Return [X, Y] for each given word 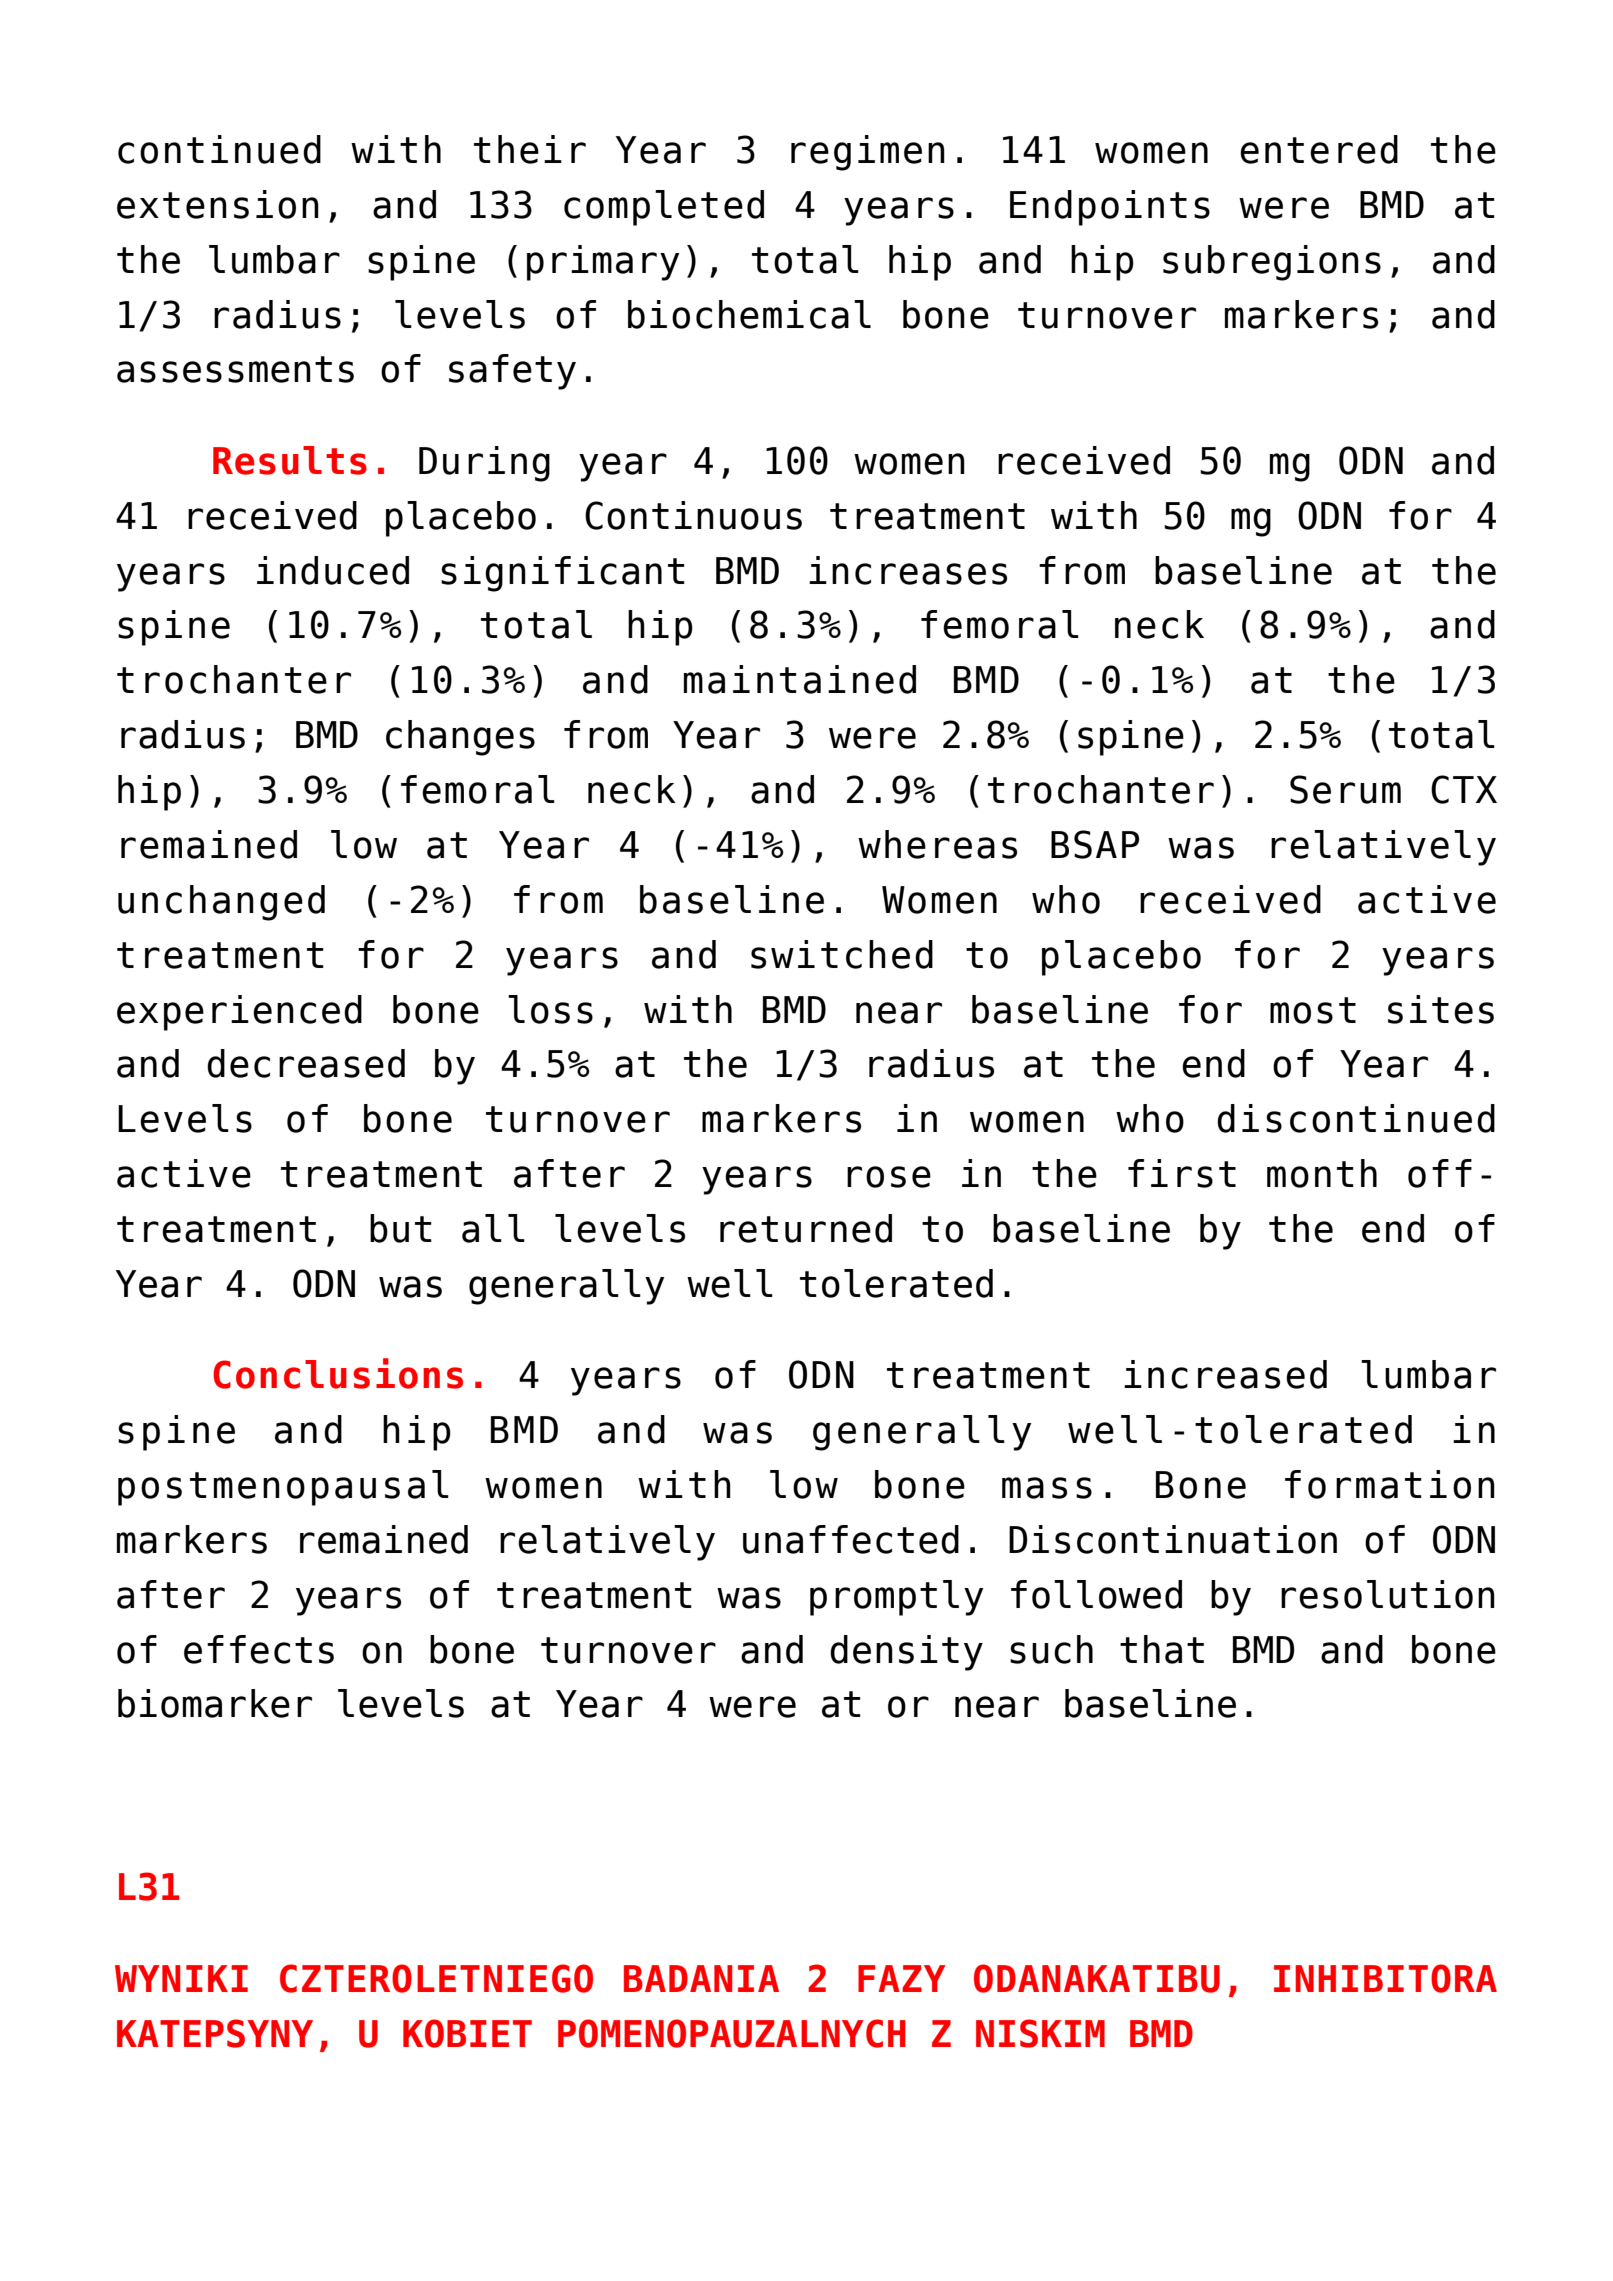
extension [218, 204]
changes [460, 738]
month [1322, 1173]
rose [889, 1177]
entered [1319, 149]
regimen [868, 153]
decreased [306, 1063]
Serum [1345, 789]
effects [259, 1649]
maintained [800, 679]
